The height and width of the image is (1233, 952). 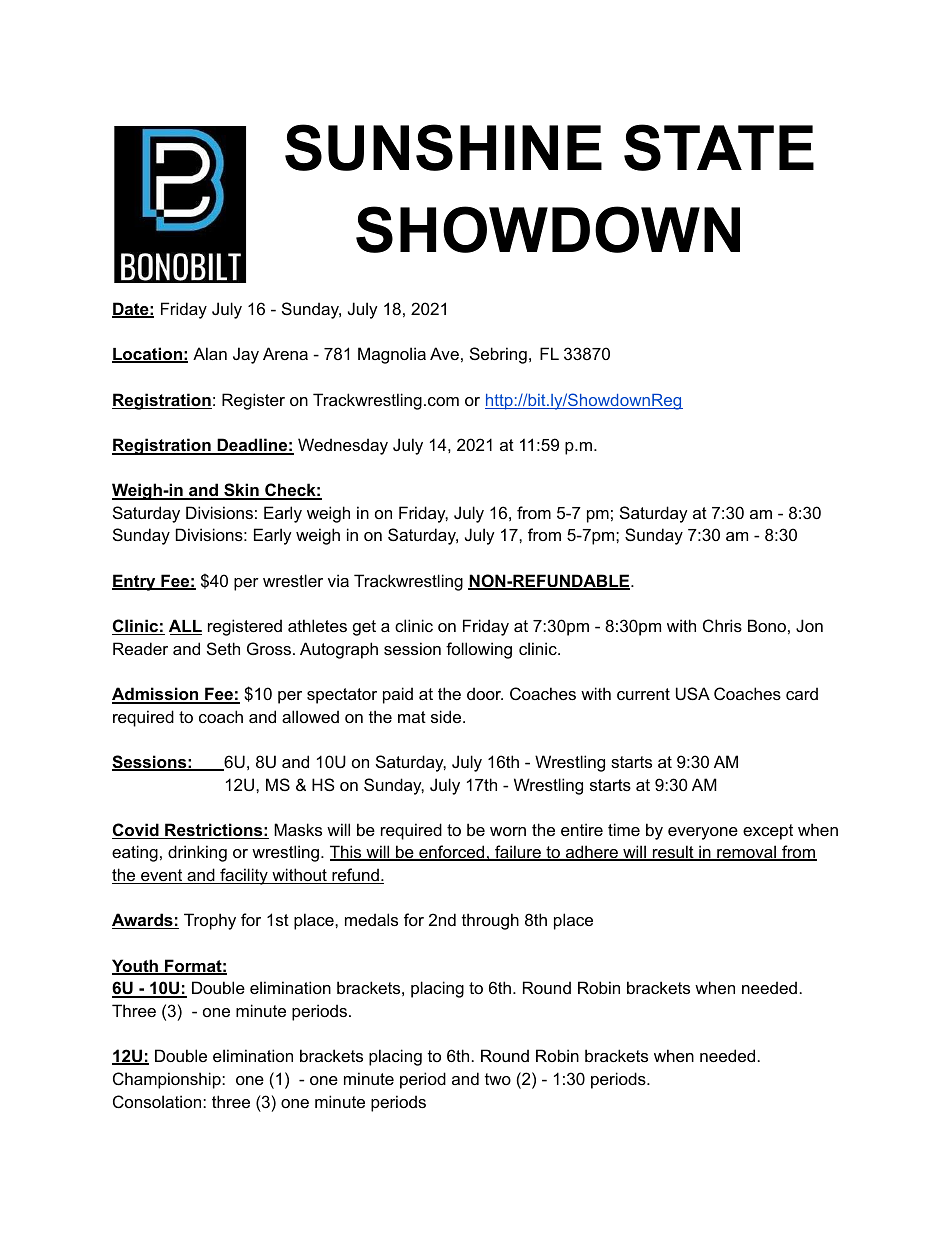 What do you see at coordinates (719, 147) in the image?
I see `STATE` at bounding box center [719, 147].
